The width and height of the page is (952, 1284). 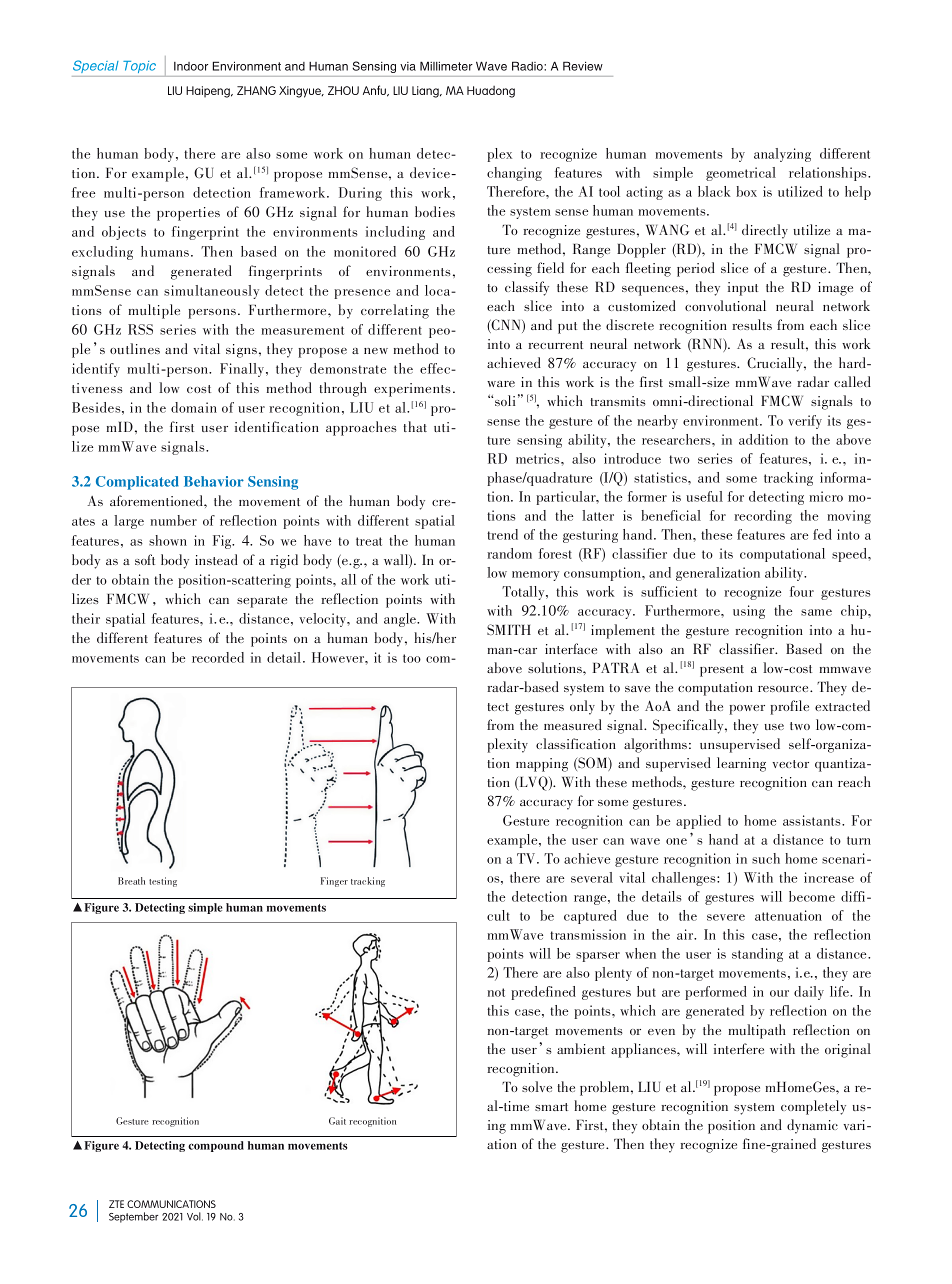 I want to click on Indoor, so click(x=191, y=66).
